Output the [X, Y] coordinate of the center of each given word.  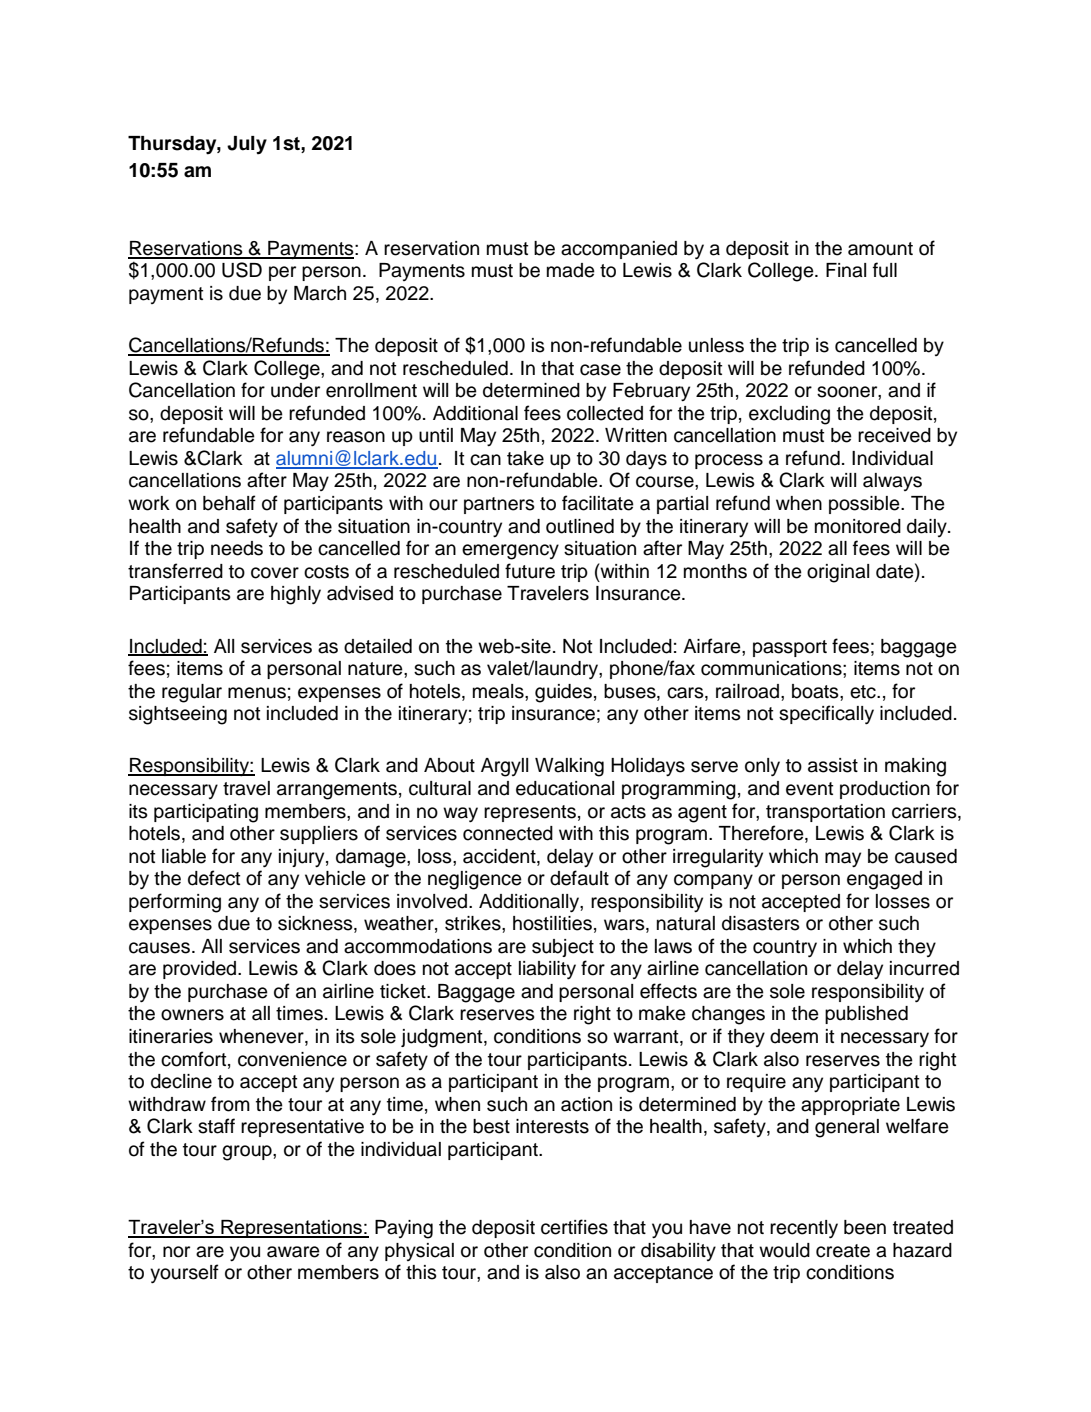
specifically [826, 714]
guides [563, 693]
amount [880, 249]
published [866, 1015]
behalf [229, 503]
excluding [789, 415]
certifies [574, 1227]
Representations [291, 1229]
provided [201, 970]
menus [257, 693]
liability [547, 970]
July [247, 145]
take [525, 458]
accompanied [619, 250]
